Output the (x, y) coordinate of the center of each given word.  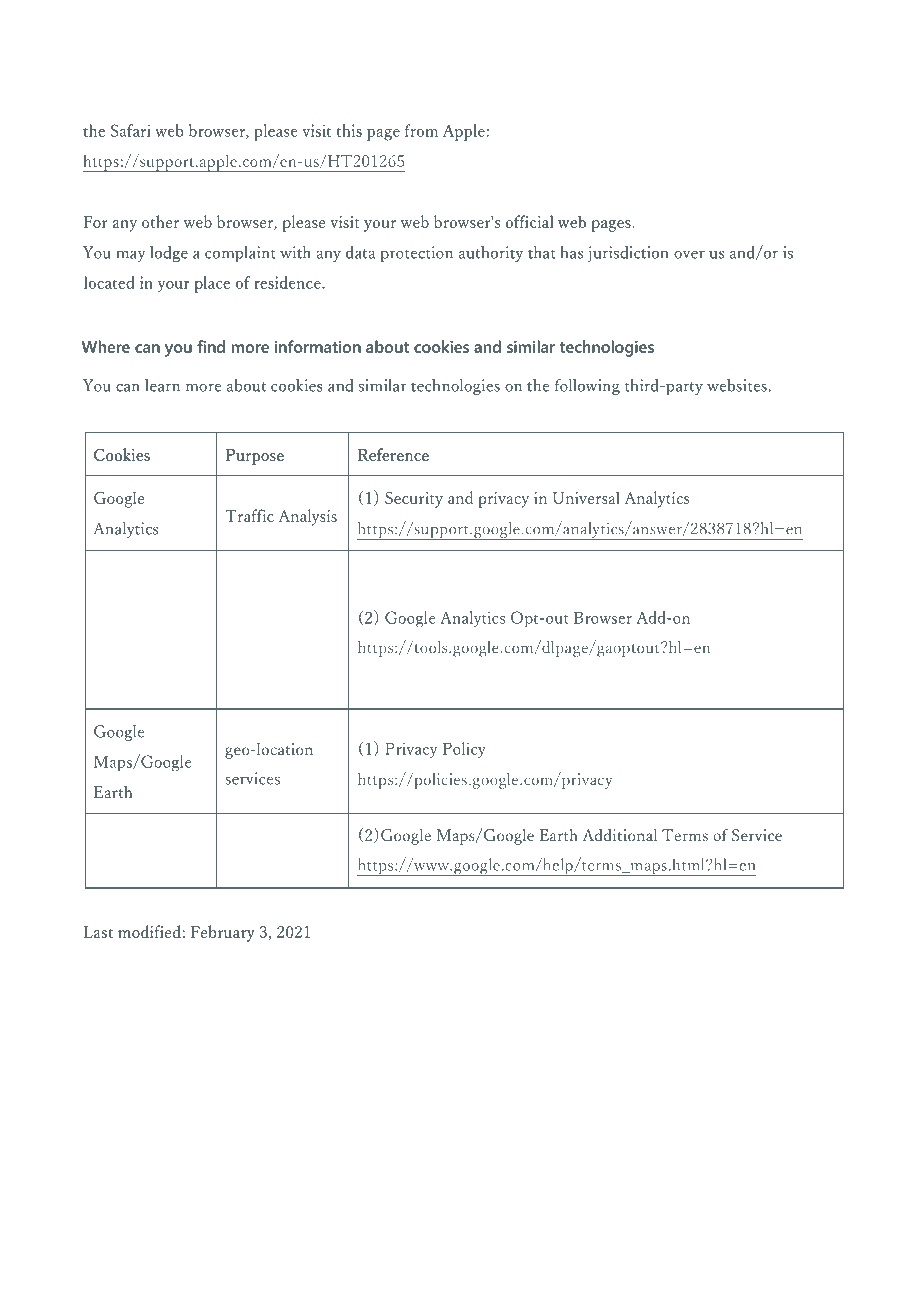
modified (150, 931)
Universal (586, 497)
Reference (393, 454)
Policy (464, 750)
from (421, 130)
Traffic (249, 515)
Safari (131, 130)
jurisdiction (628, 254)
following (587, 387)
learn (162, 385)
